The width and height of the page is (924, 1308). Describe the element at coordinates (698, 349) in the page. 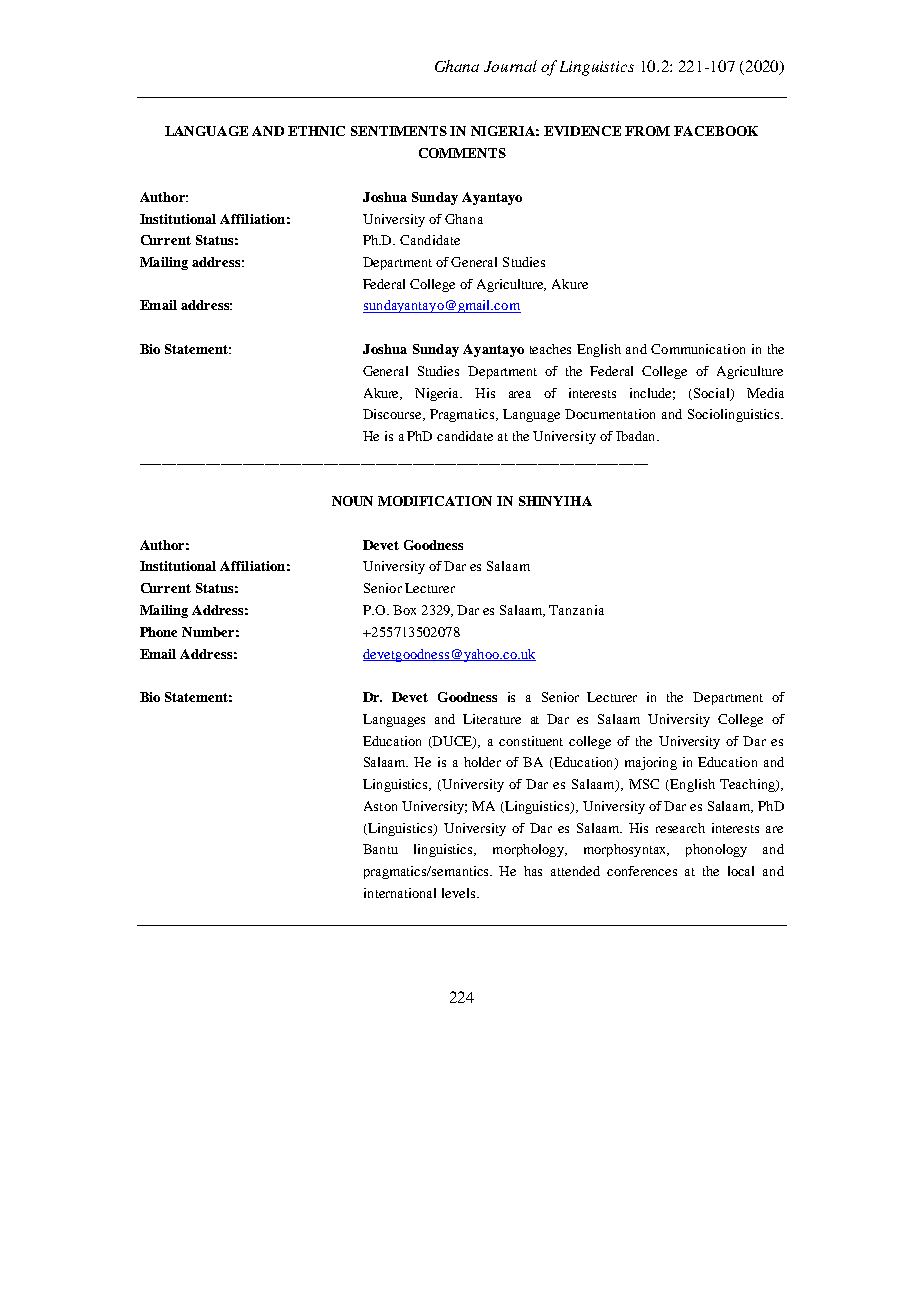

I see `Communication` at that location.
